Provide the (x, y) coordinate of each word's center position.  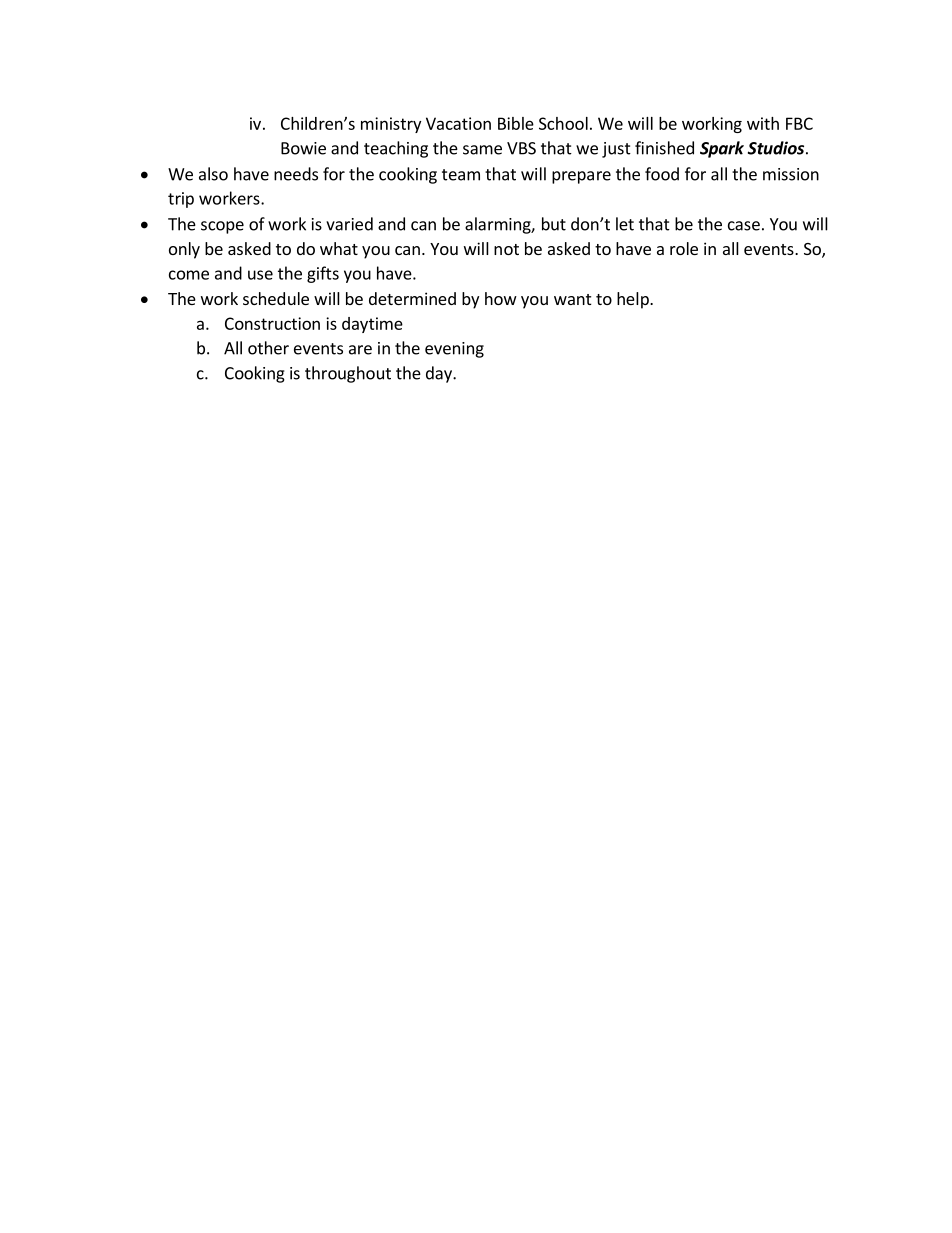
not (506, 249)
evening (454, 350)
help (634, 300)
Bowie (303, 148)
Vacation (458, 123)
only (184, 250)
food (662, 174)
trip (181, 200)
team (461, 175)
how (501, 298)
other (268, 348)
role (684, 248)
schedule (276, 298)
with (763, 123)
